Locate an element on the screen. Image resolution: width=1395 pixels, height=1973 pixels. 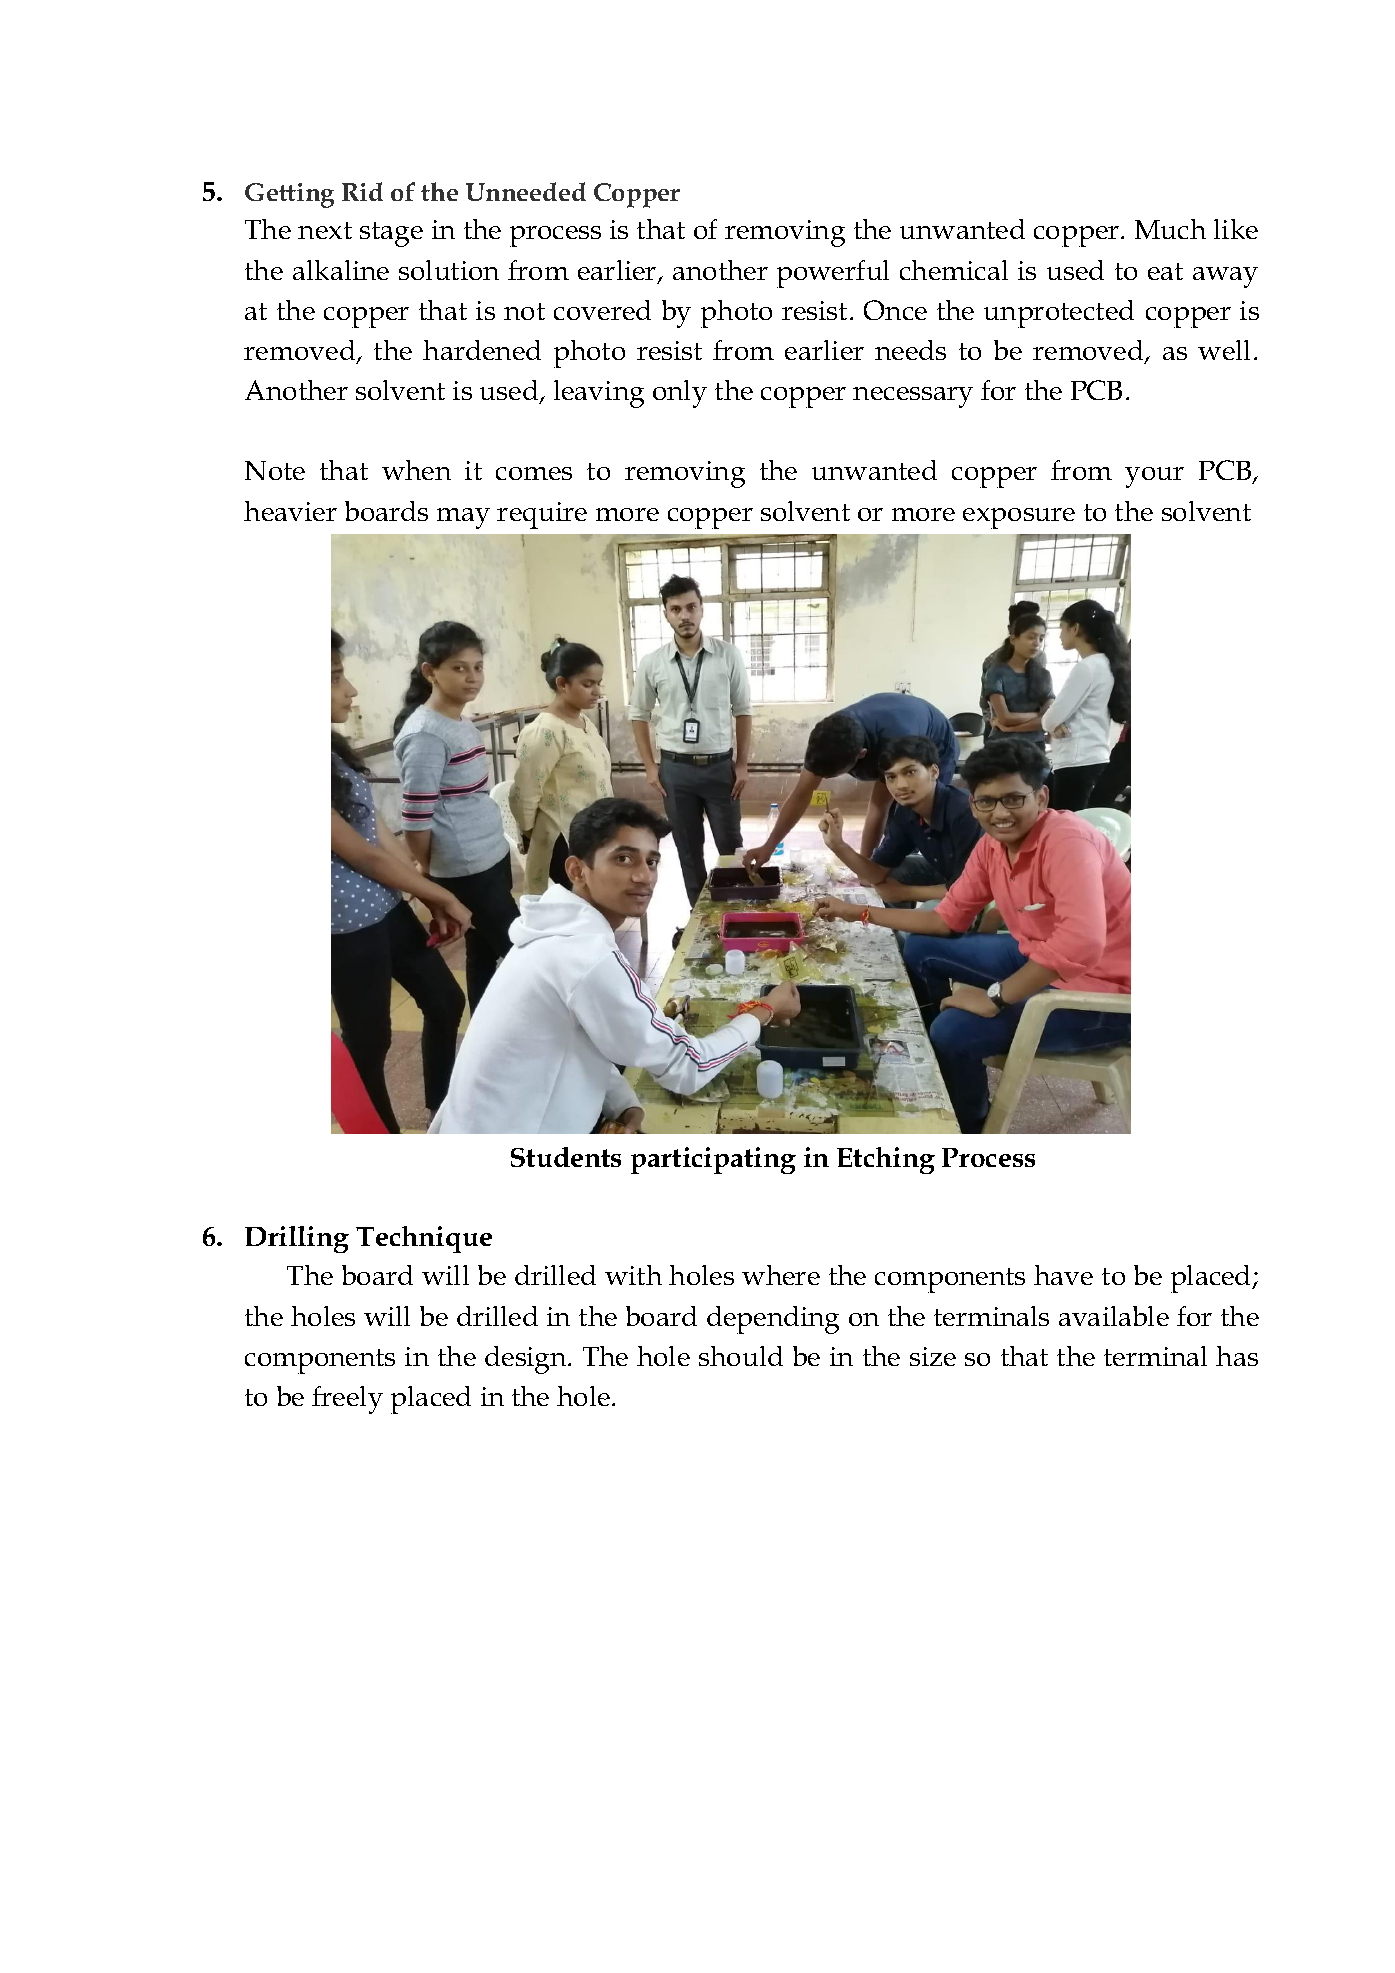
freely is located at coordinates (347, 1400).
